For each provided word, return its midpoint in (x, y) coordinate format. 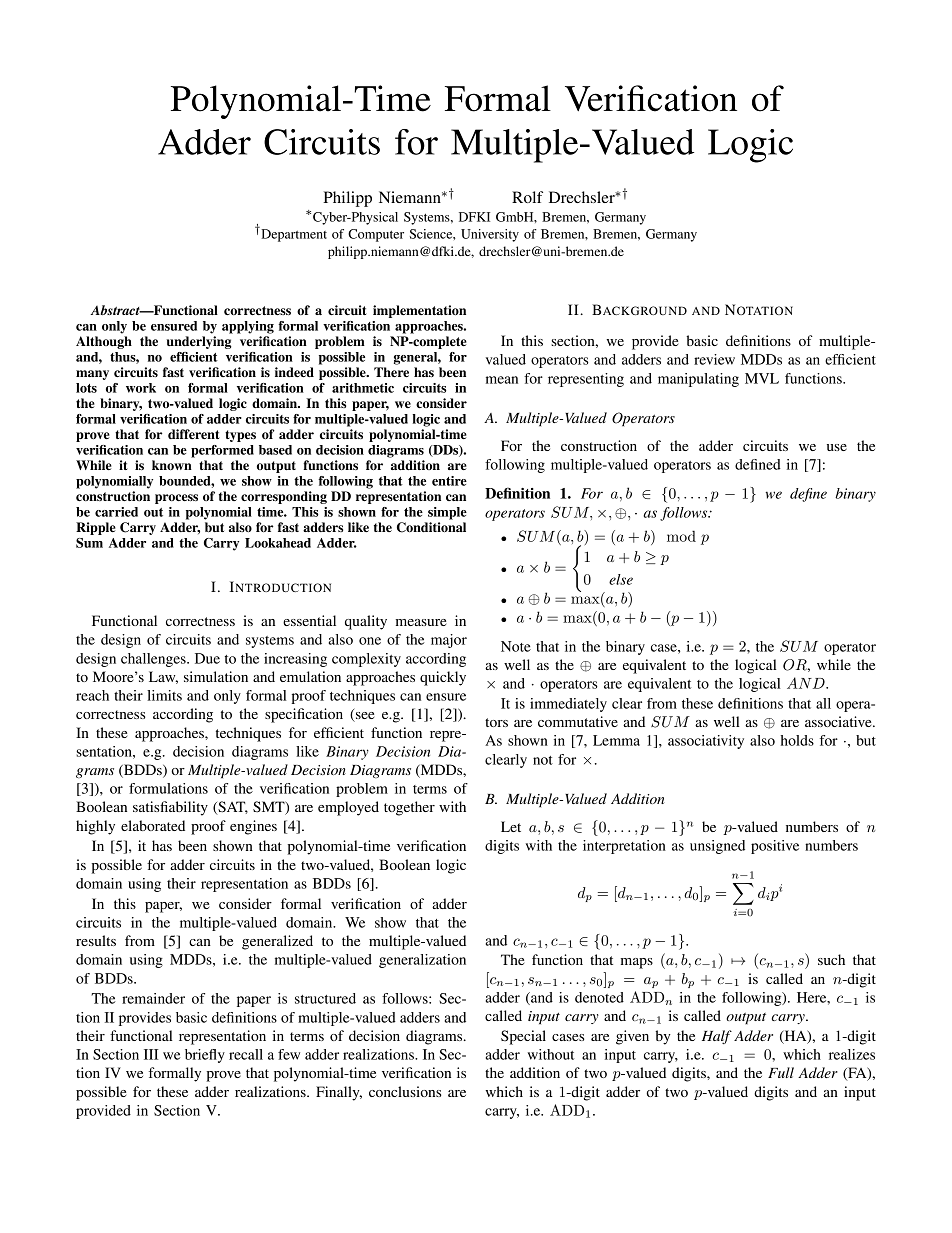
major (449, 641)
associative (839, 721)
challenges (154, 660)
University (490, 235)
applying (248, 327)
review (714, 359)
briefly (205, 1056)
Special (523, 1037)
